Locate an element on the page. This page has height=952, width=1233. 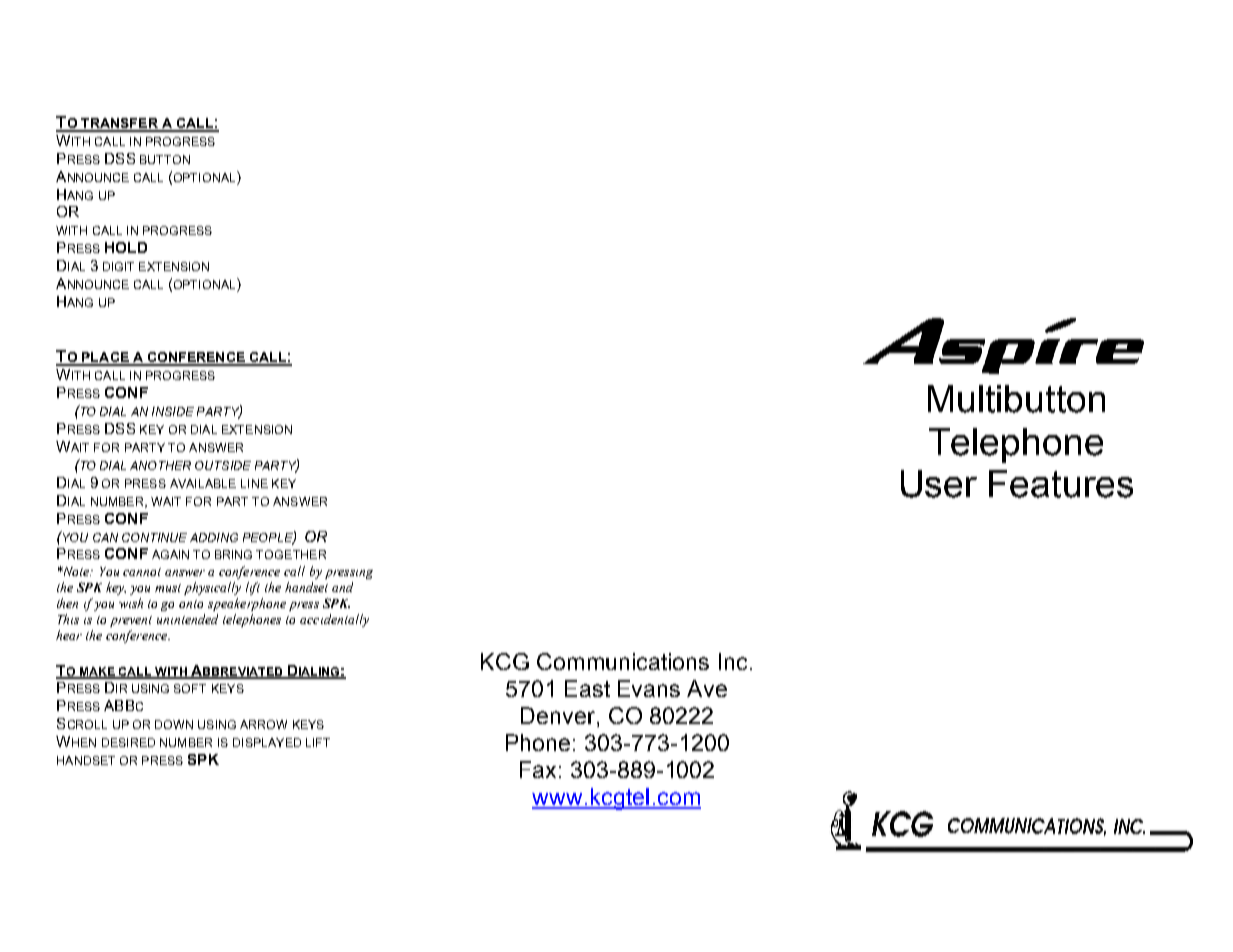
DIGIT is located at coordinates (118, 266).
